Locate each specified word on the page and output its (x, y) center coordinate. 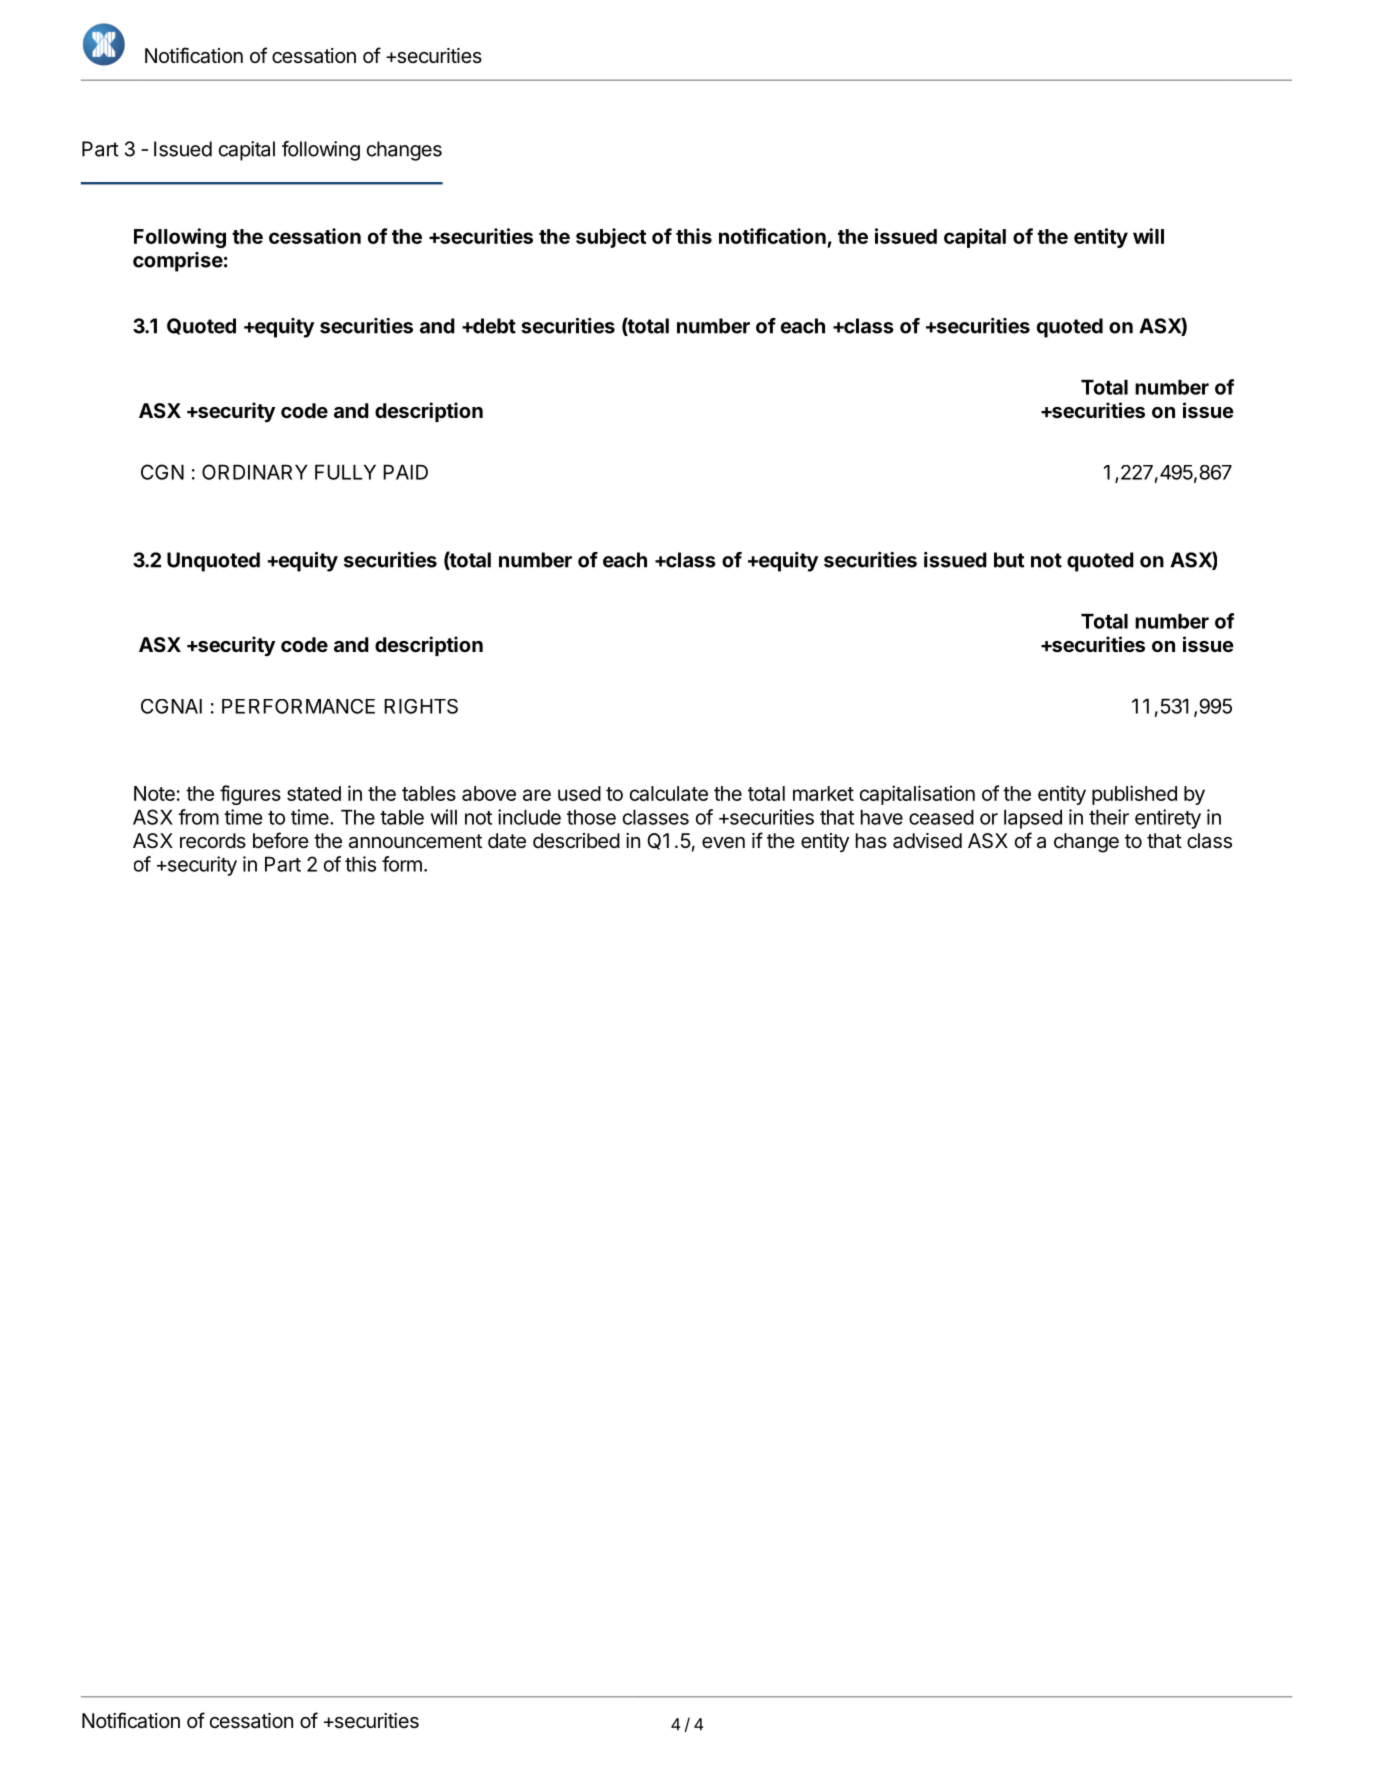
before (281, 840)
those (591, 817)
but (1009, 560)
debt (493, 326)
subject (611, 238)
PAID (405, 472)
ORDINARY (255, 472)
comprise (178, 262)
